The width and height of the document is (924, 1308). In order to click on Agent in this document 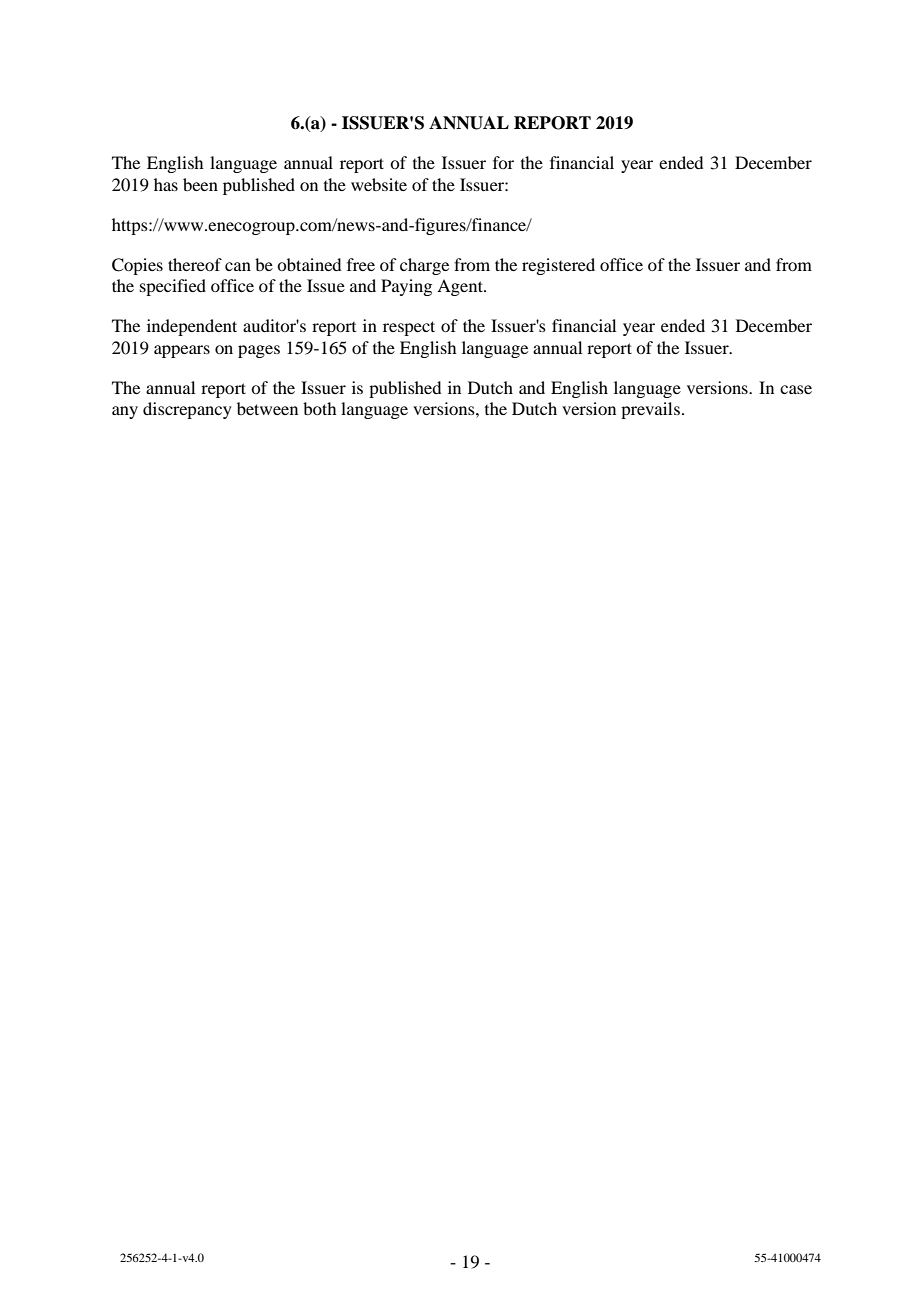, I will do `click(461, 287)`.
